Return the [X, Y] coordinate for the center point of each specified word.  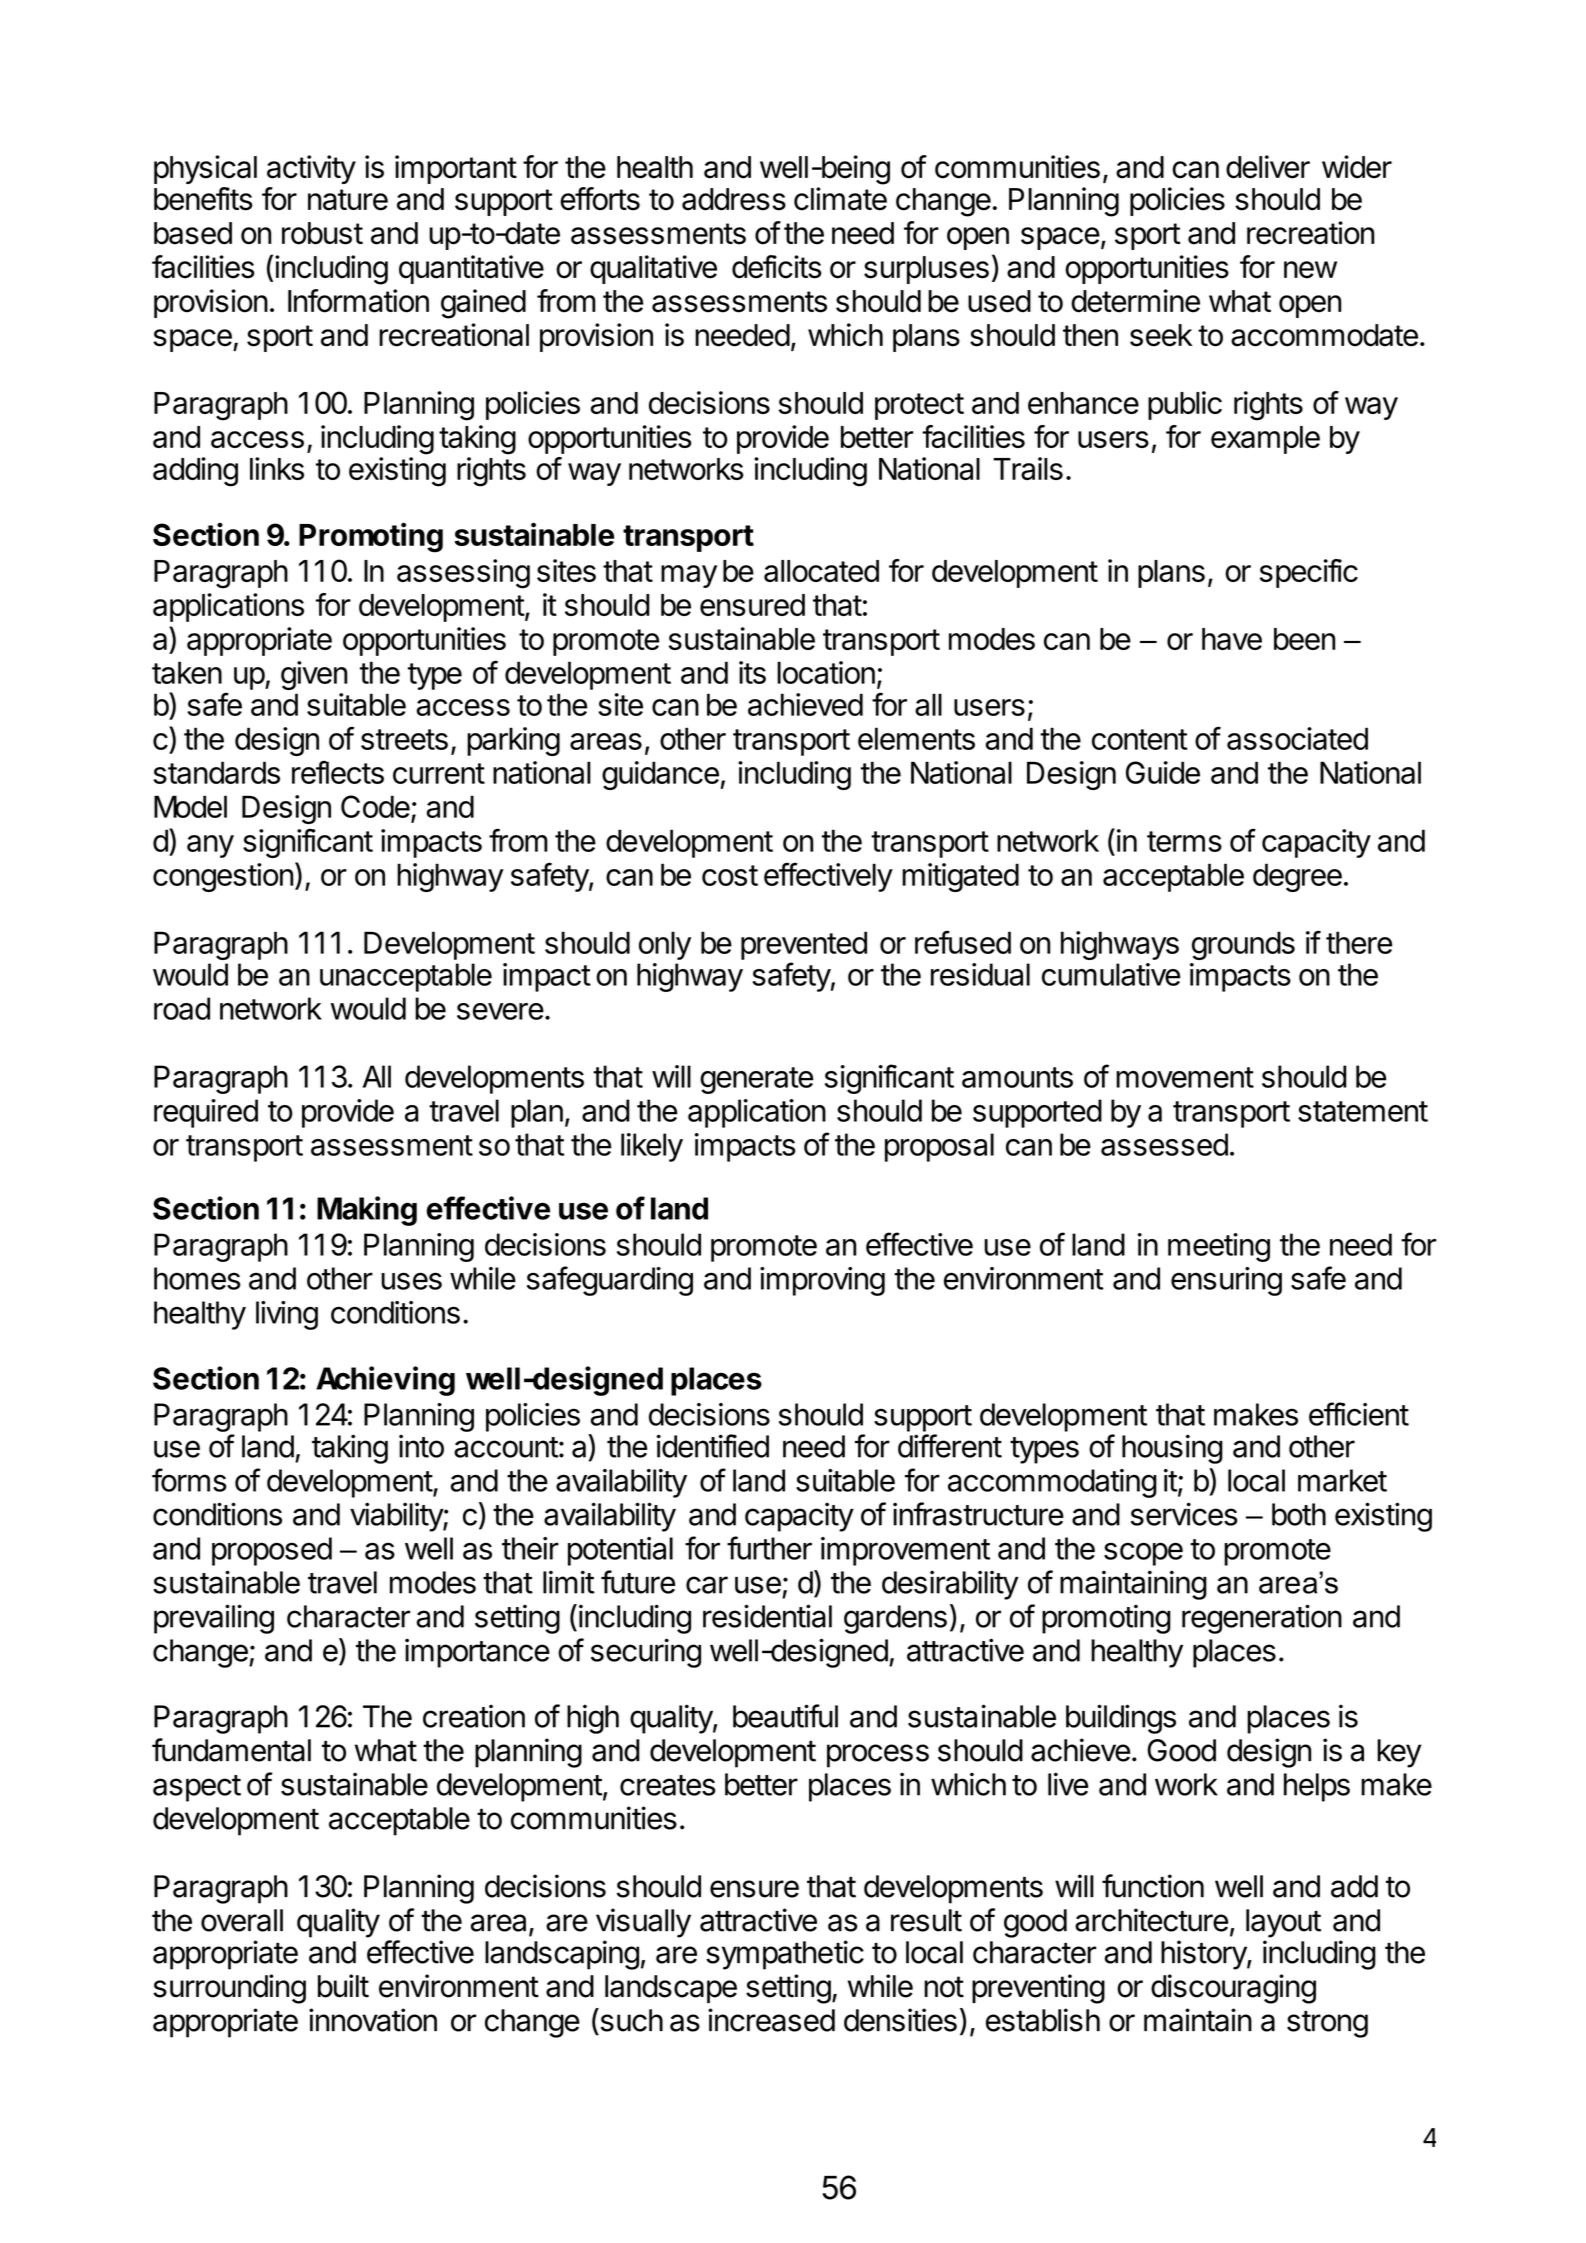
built [343, 1986]
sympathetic [785, 1955]
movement [1185, 1077]
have [1232, 639]
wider [1357, 167]
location [826, 672]
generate [756, 1080]
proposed [272, 1551]
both [1299, 1514]
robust [322, 233]
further [769, 1548]
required [206, 1113]
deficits [777, 267]
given [314, 675]
